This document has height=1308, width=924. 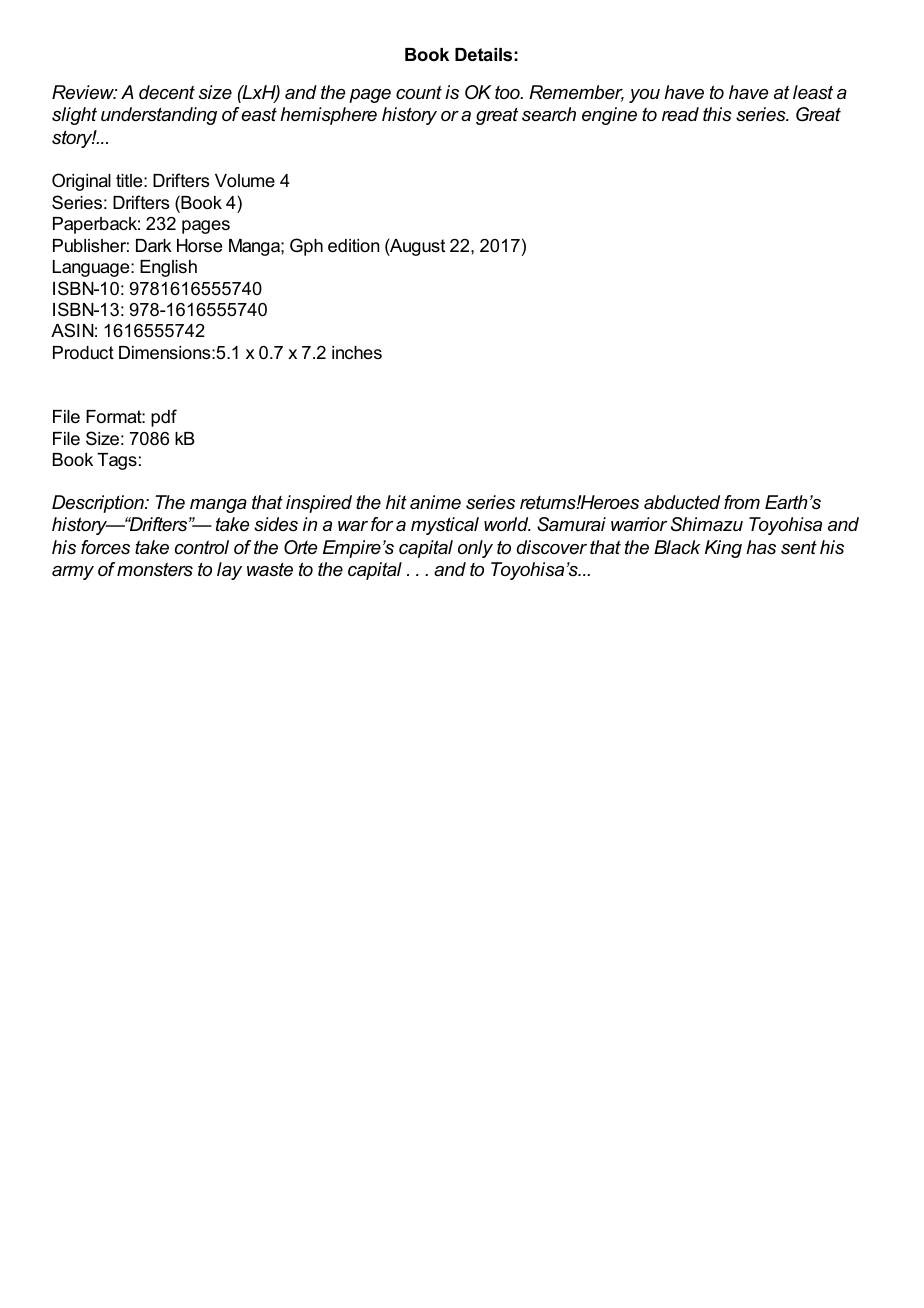 I want to click on Gph, so click(x=306, y=247).
